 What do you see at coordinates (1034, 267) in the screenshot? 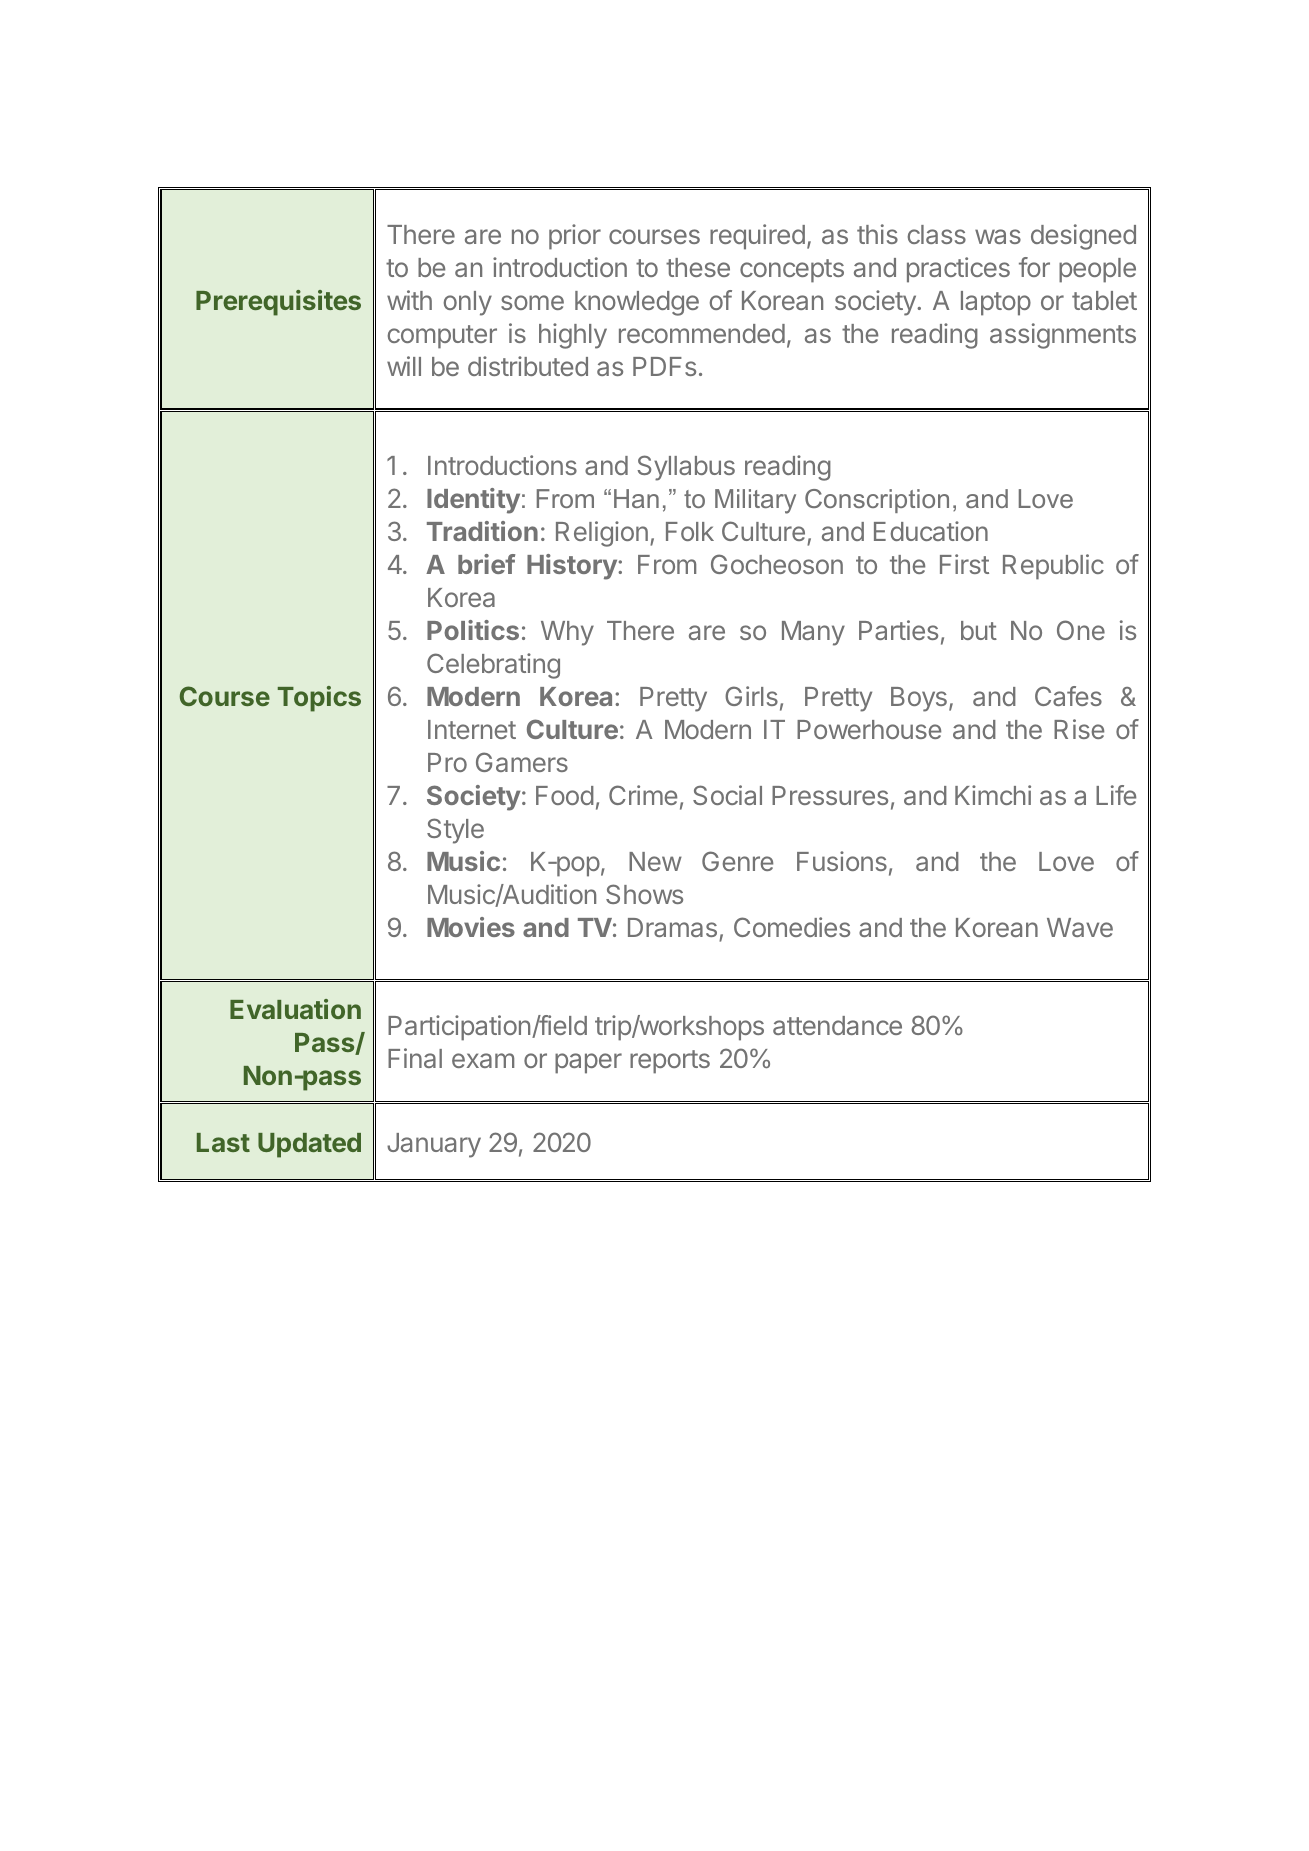
I see `for` at bounding box center [1034, 267].
